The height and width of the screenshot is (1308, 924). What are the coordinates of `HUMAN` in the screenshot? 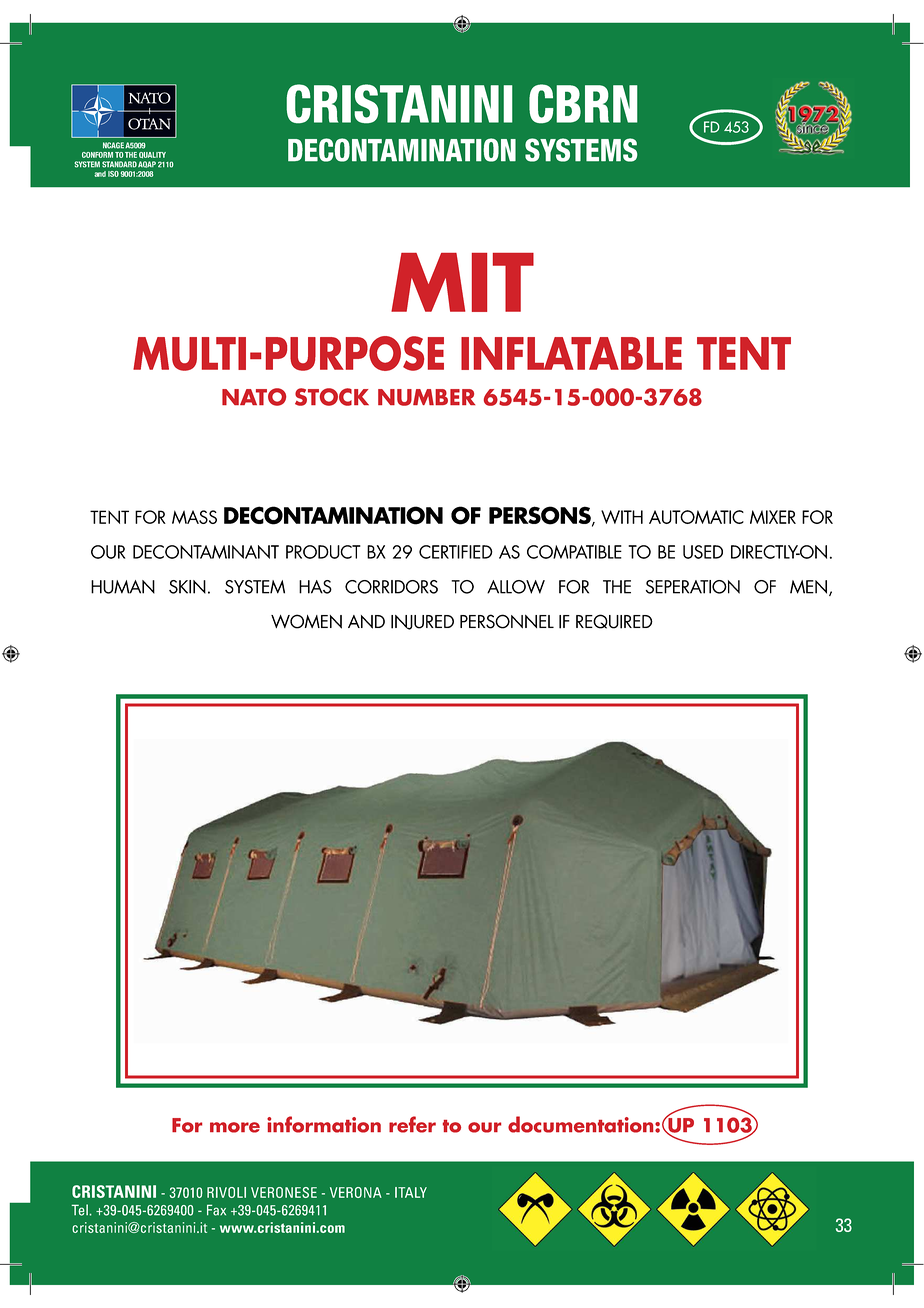 It's located at (123, 587).
